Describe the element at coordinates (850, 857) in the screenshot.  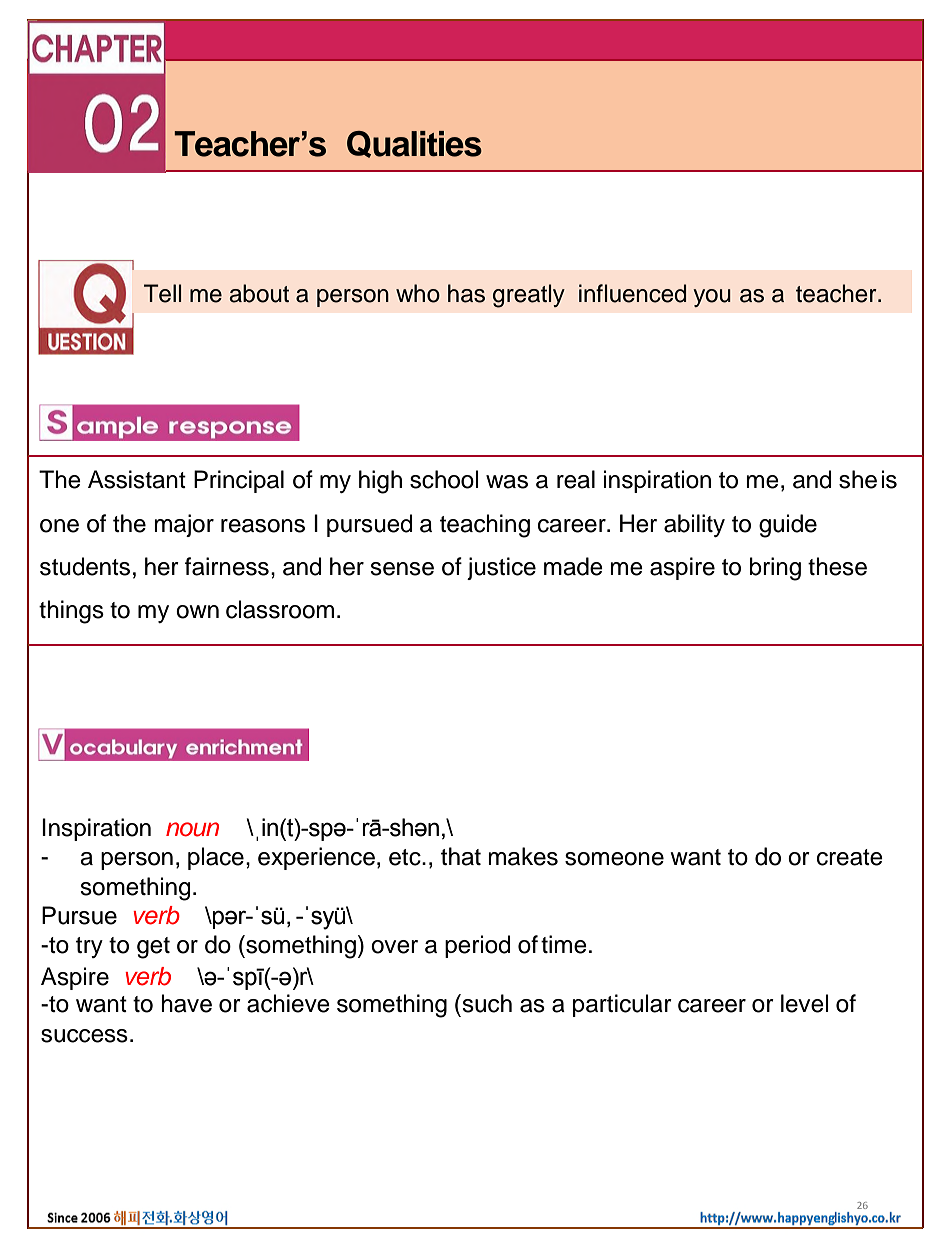
I see `create` at that location.
